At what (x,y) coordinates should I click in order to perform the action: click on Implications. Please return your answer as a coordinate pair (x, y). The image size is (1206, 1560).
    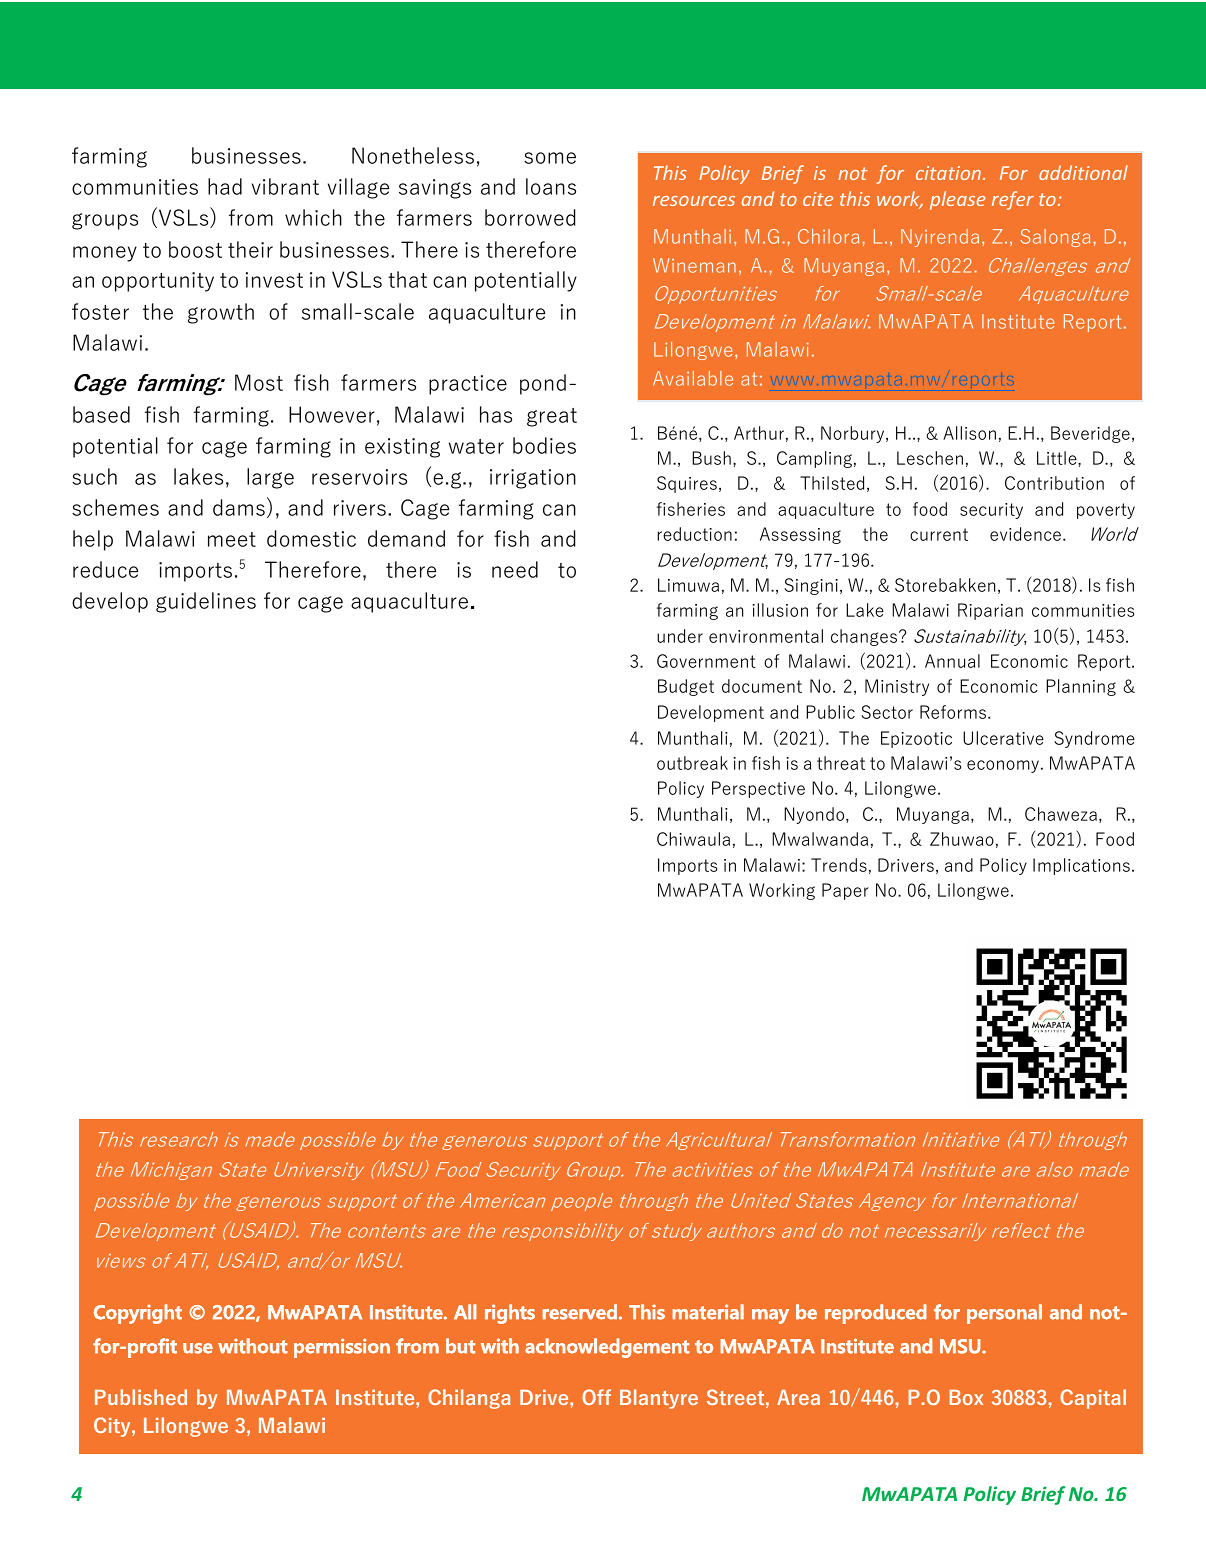
    Looking at the image, I should click on (1081, 866).
